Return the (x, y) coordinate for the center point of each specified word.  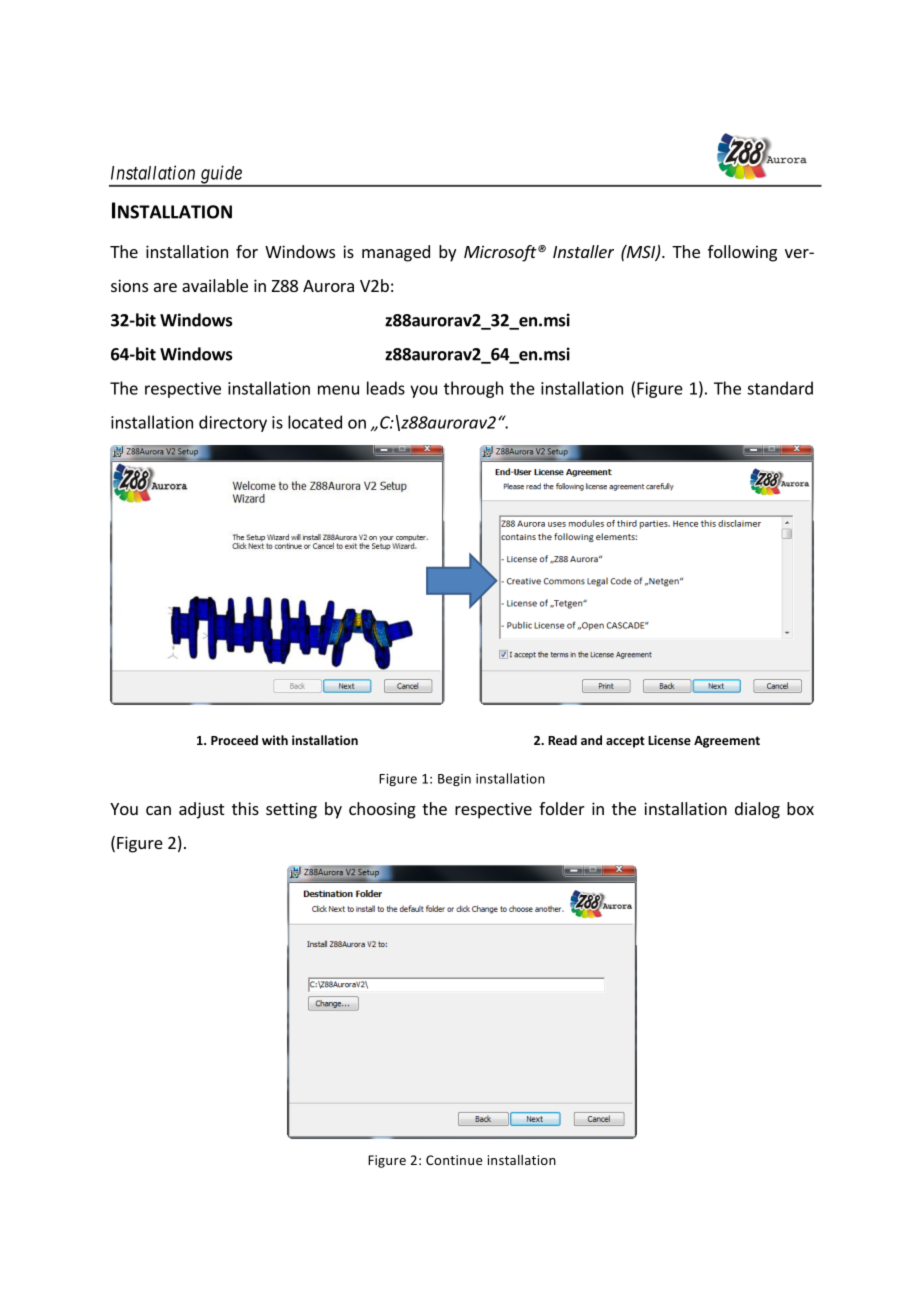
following (742, 253)
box (800, 808)
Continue (454, 1160)
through (473, 389)
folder (562, 808)
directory (233, 423)
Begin (454, 780)
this (245, 808)
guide (221, 175)
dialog (757, 810)
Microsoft (501, 253)
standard (780, 388)
